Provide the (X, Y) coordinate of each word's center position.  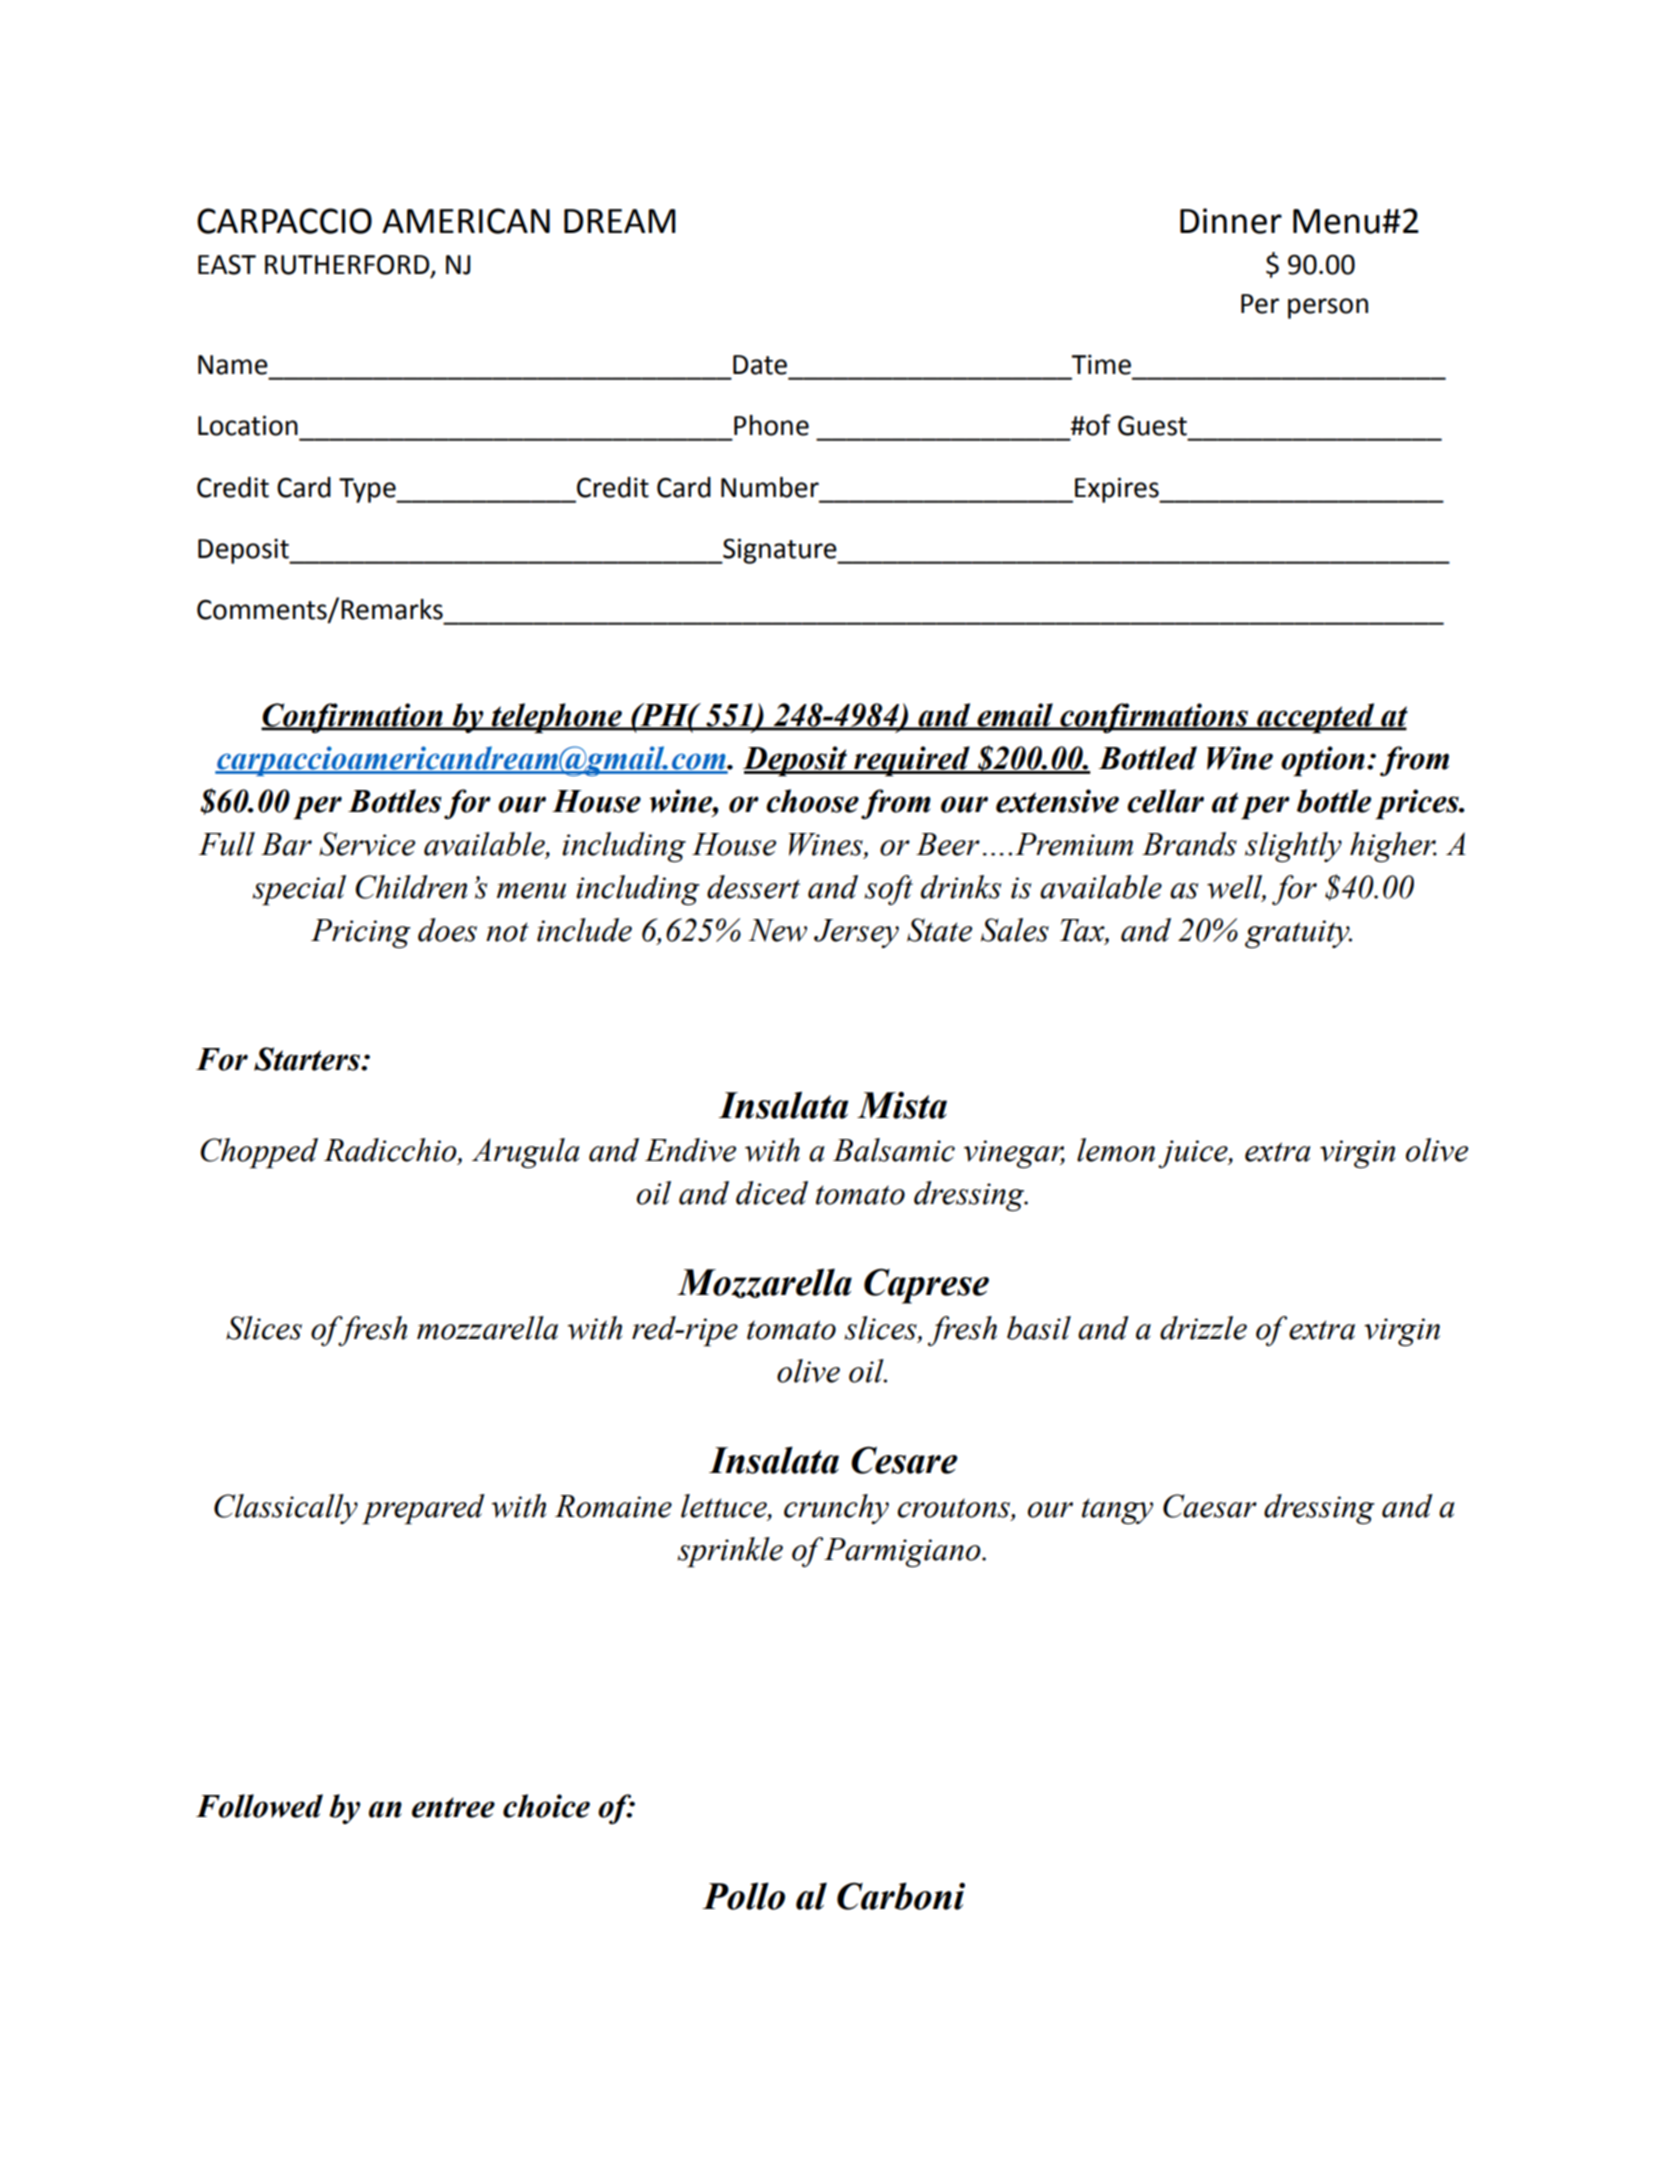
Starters (308, 1059)
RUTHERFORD (348, 265)
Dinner (1231, 221)
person (1328, 308)
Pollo (743, 1896)
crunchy (836, 1509)
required (912, 761)
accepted (1316, 718)
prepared (423, 1509)
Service (367, 844)
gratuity (1298, 934)
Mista (902, 1105)
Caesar (1210, 1506)
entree (453, 1807)
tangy (1117, 1511)
